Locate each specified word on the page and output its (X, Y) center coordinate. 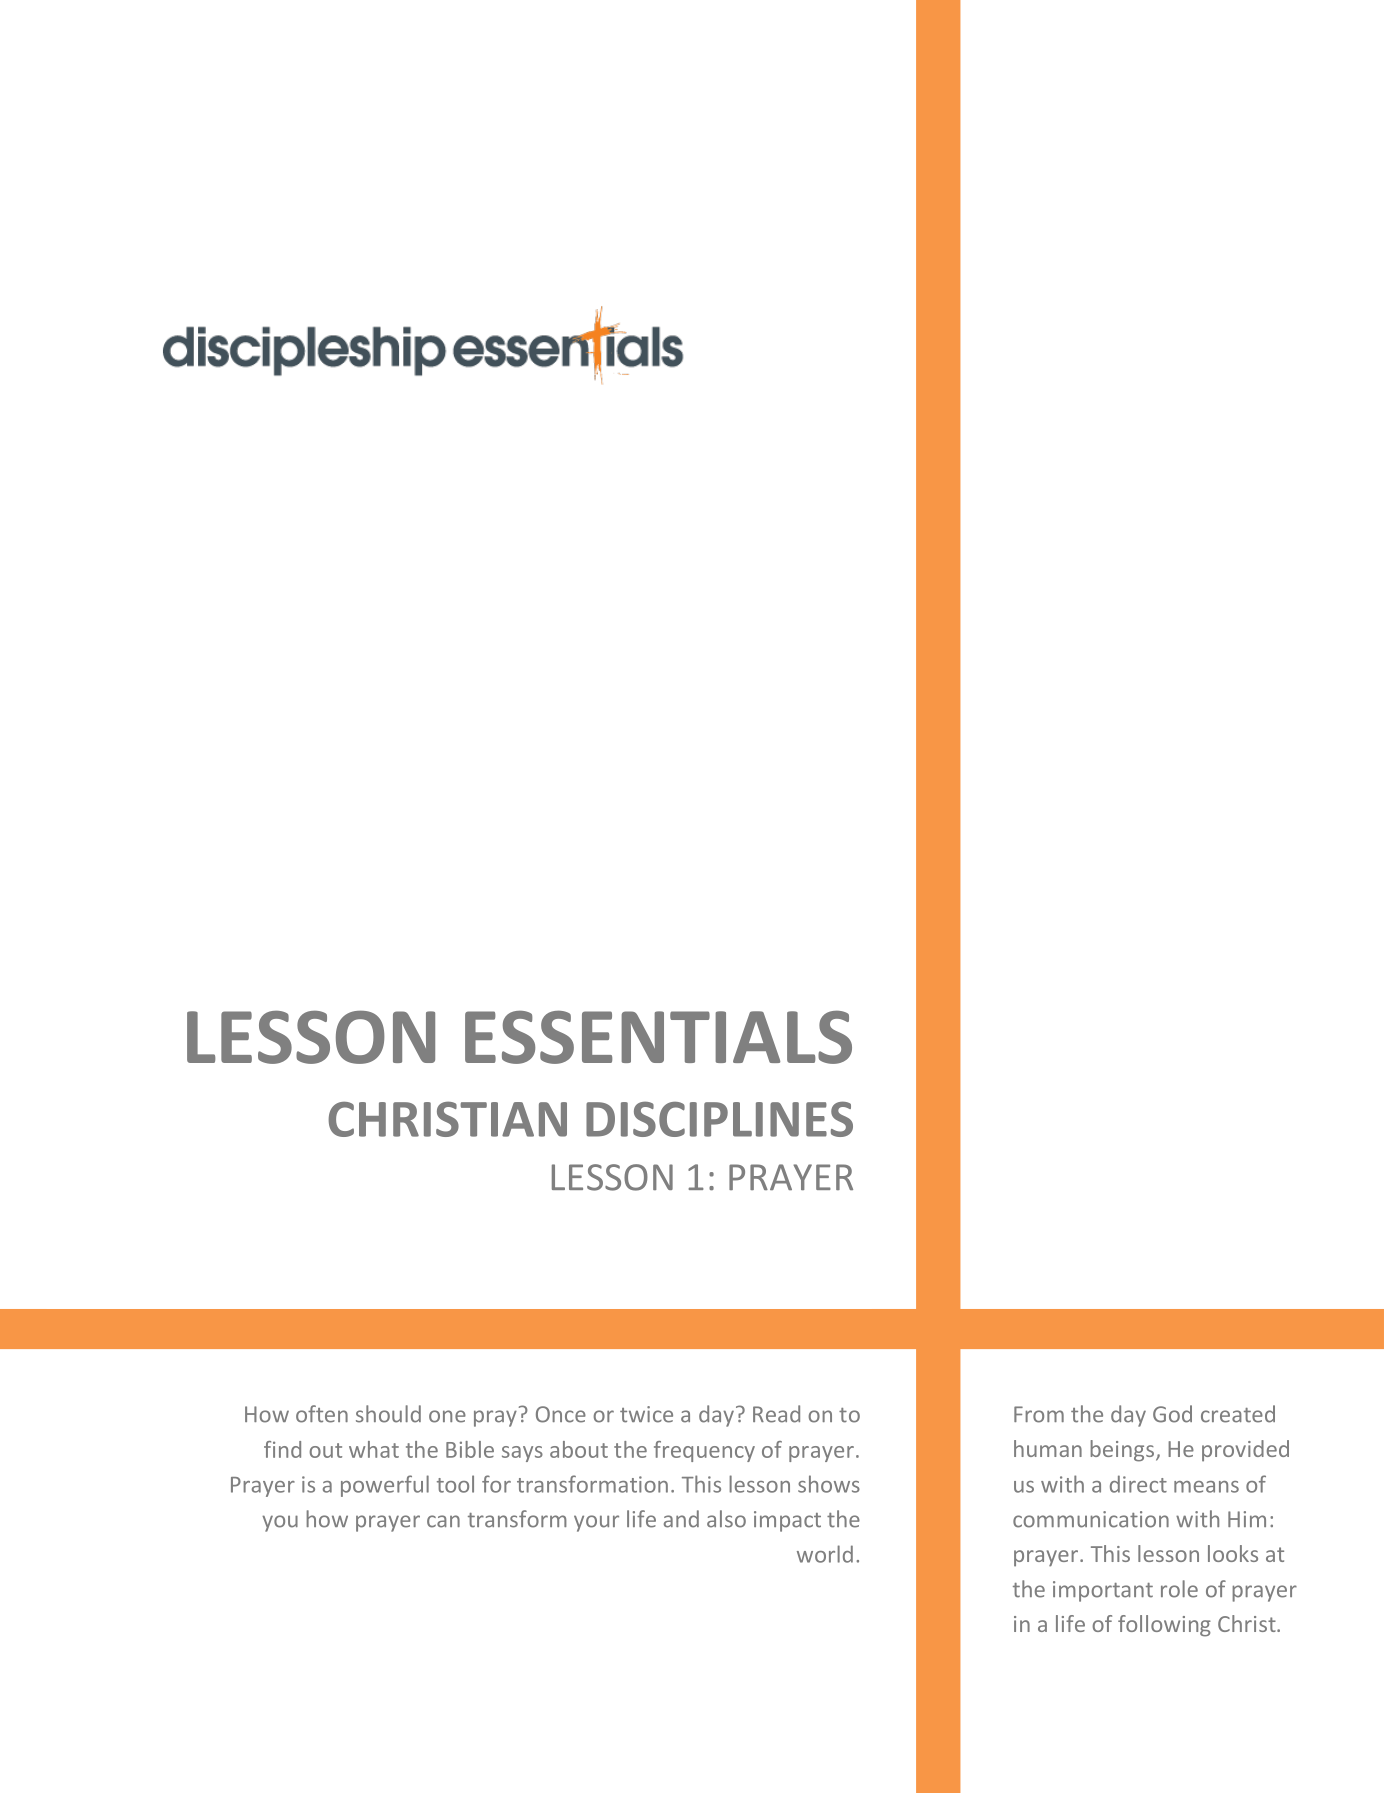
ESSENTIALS (658, 1037)
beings (1122, 1451)
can (443, 1521)
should (388, 1414)
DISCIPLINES (719, 1119)
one (447, 1416)
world (825, 1554)
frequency (704, 1451)
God (1172, 1414)
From (1039, 1414)
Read (776, 1414)
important (1103, 1591)
